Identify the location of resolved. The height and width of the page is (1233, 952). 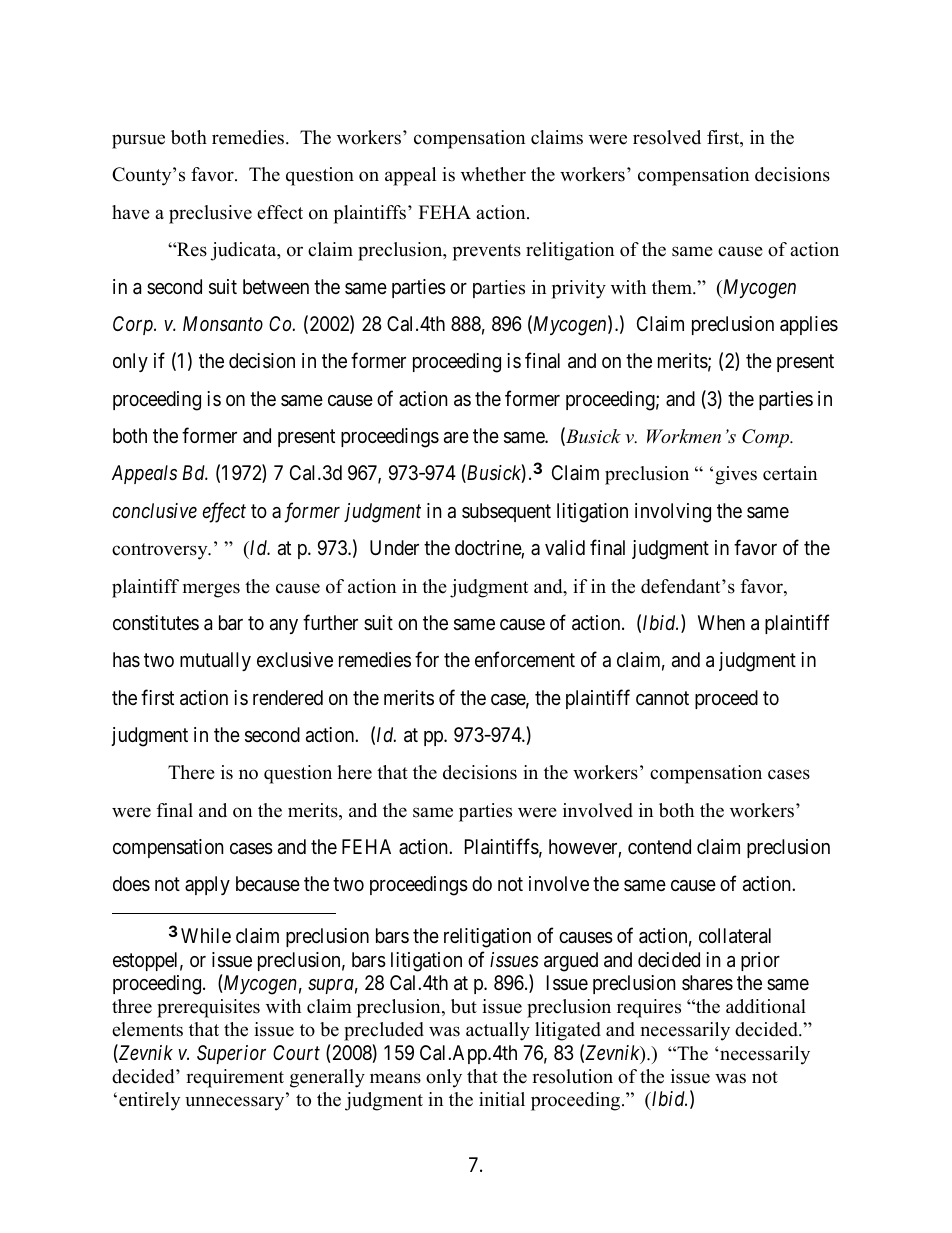
(667, 137).
